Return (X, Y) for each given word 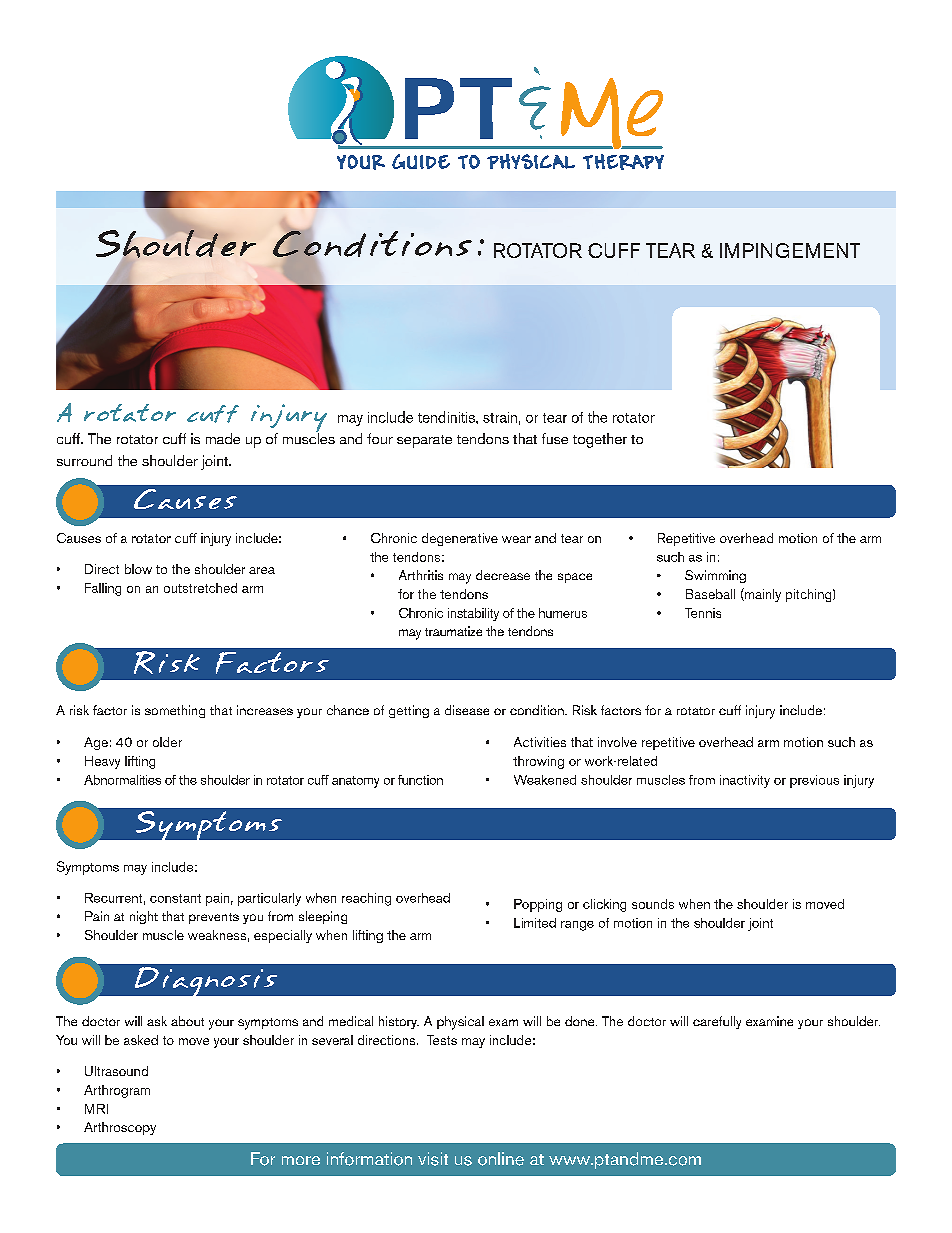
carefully (717, 1022)
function (420, 780)
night (144, 917)
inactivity (745, 781)
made (223, 438)
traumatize (453, 631)
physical (460, 1023)
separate (424, 441)
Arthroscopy (120, 1128)
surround (84, 460)
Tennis (703, 613)
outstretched (200, 588)
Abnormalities (122, 780)
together (600, 440)
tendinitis (447, 417)
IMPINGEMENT (790, 250)
